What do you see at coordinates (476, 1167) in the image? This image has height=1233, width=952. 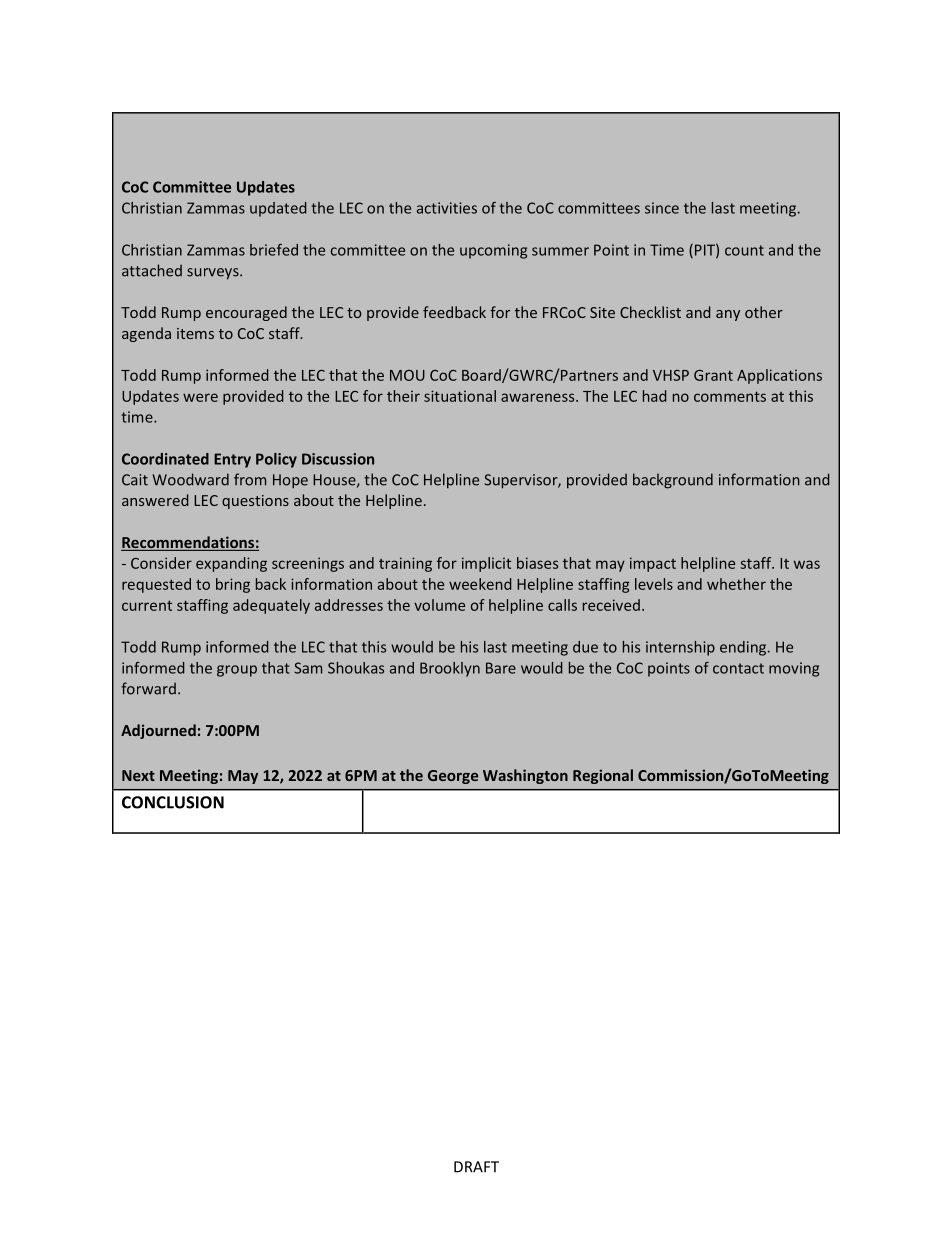 I see `DRAFT` at bounding box center [476, 1167].
